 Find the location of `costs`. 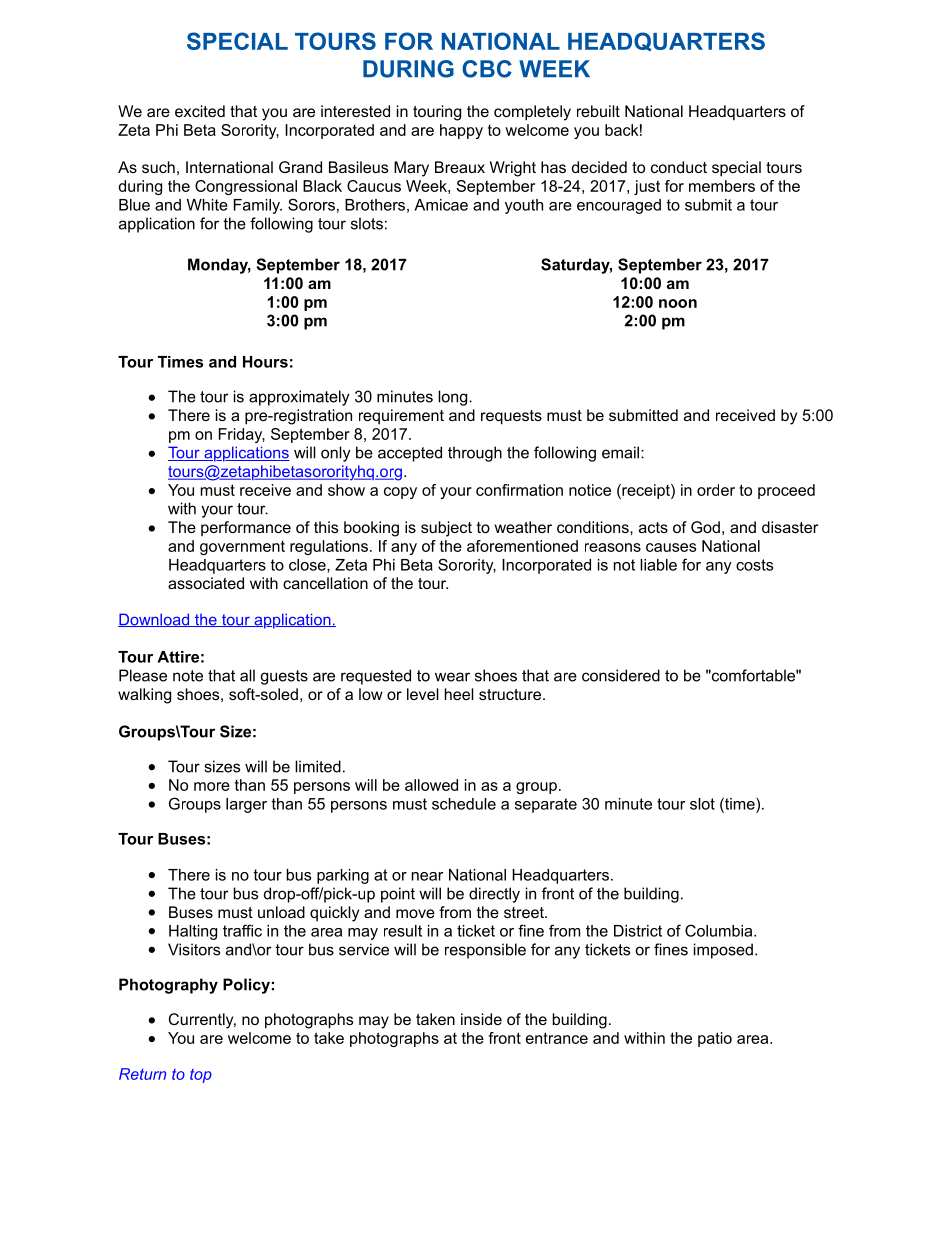

costs is located at coordinates (754, 565).
